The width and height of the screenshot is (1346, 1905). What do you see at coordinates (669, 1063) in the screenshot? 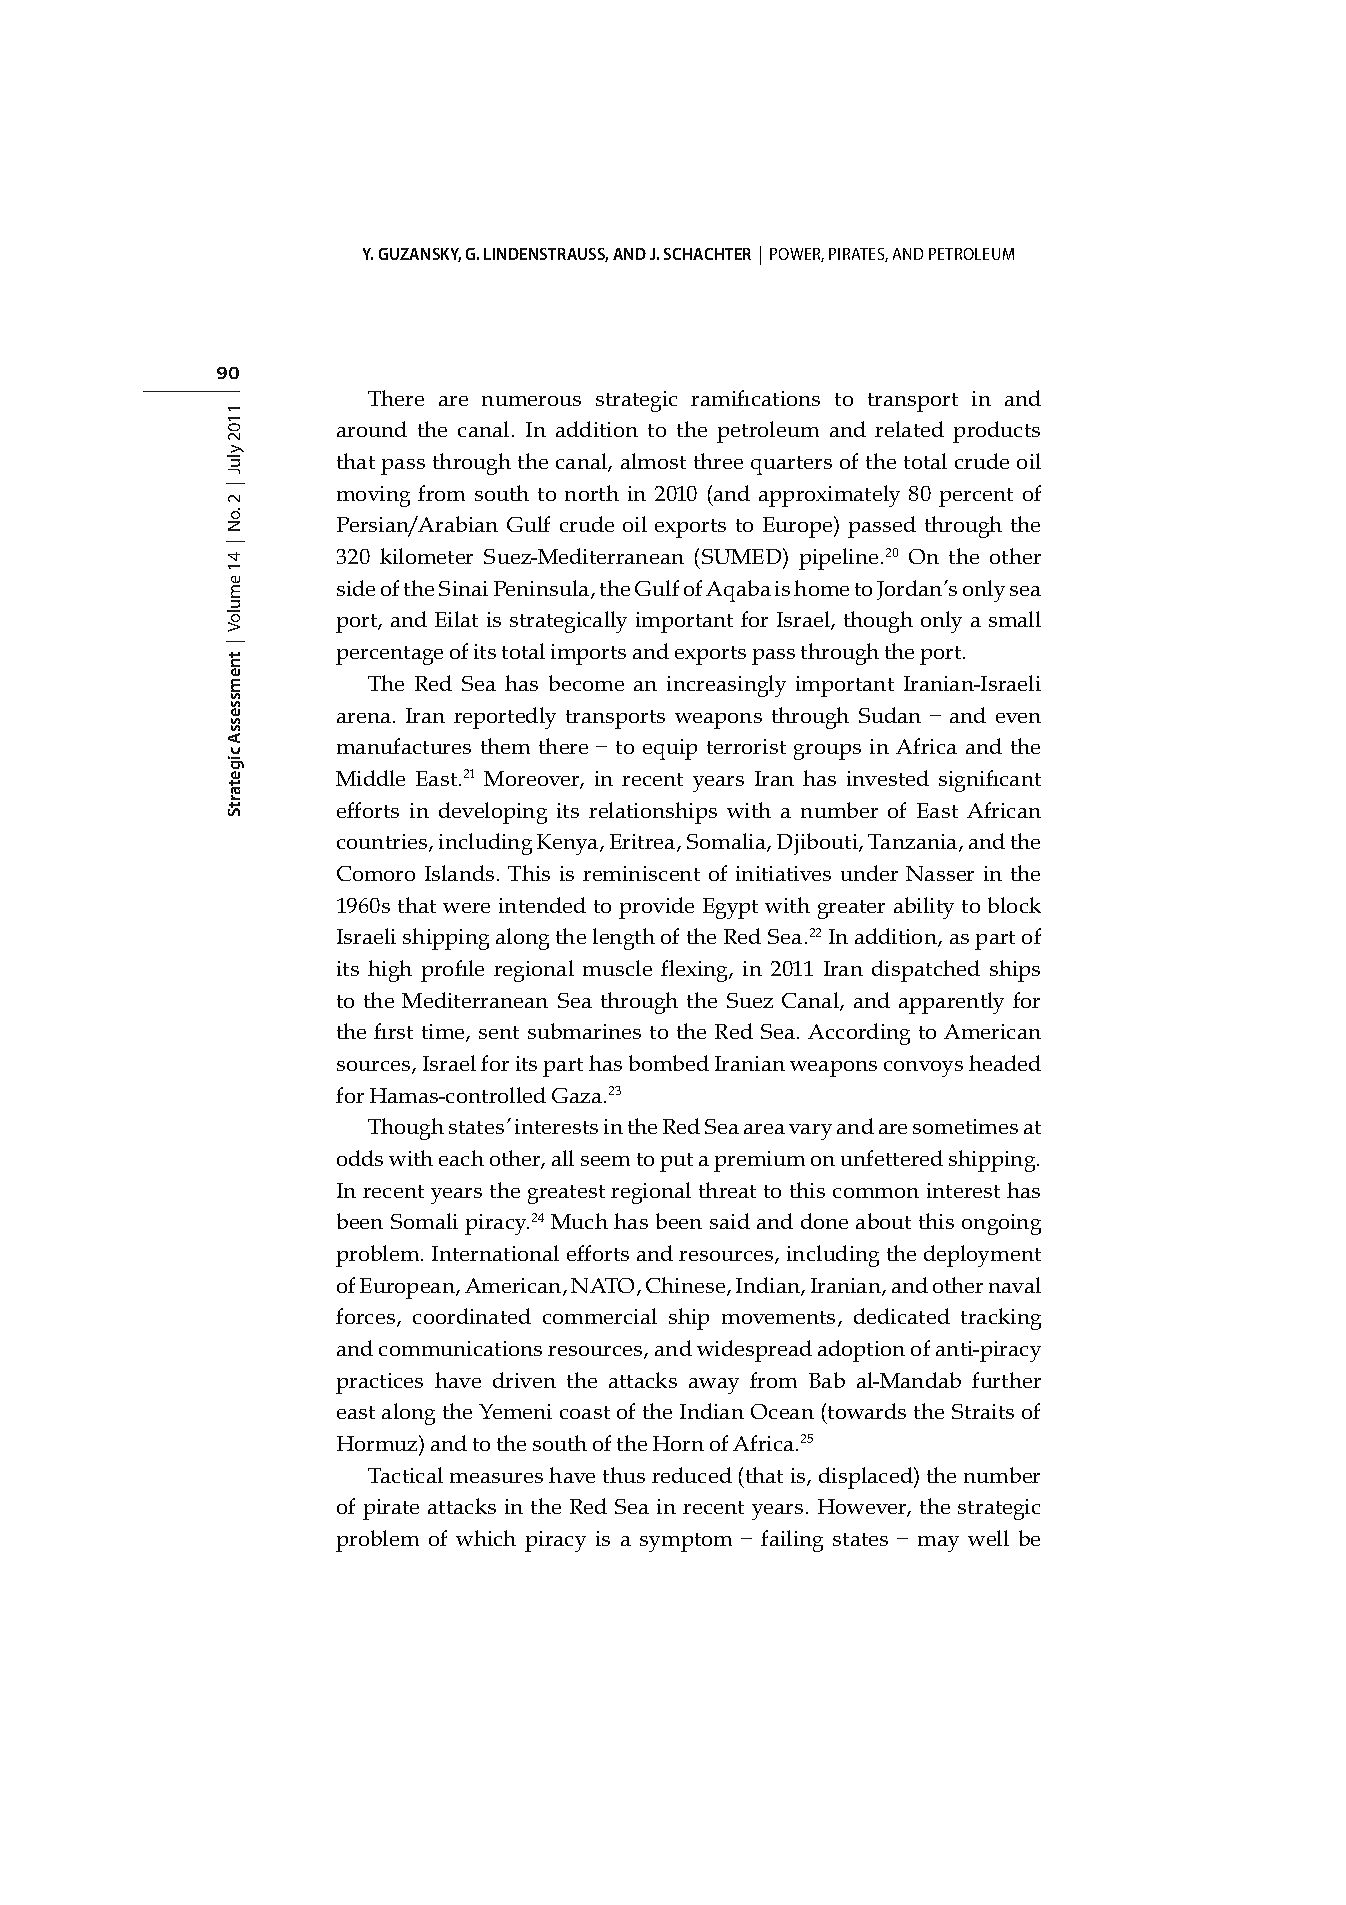
I see `bombed` at bounding box center [669, 1063].
